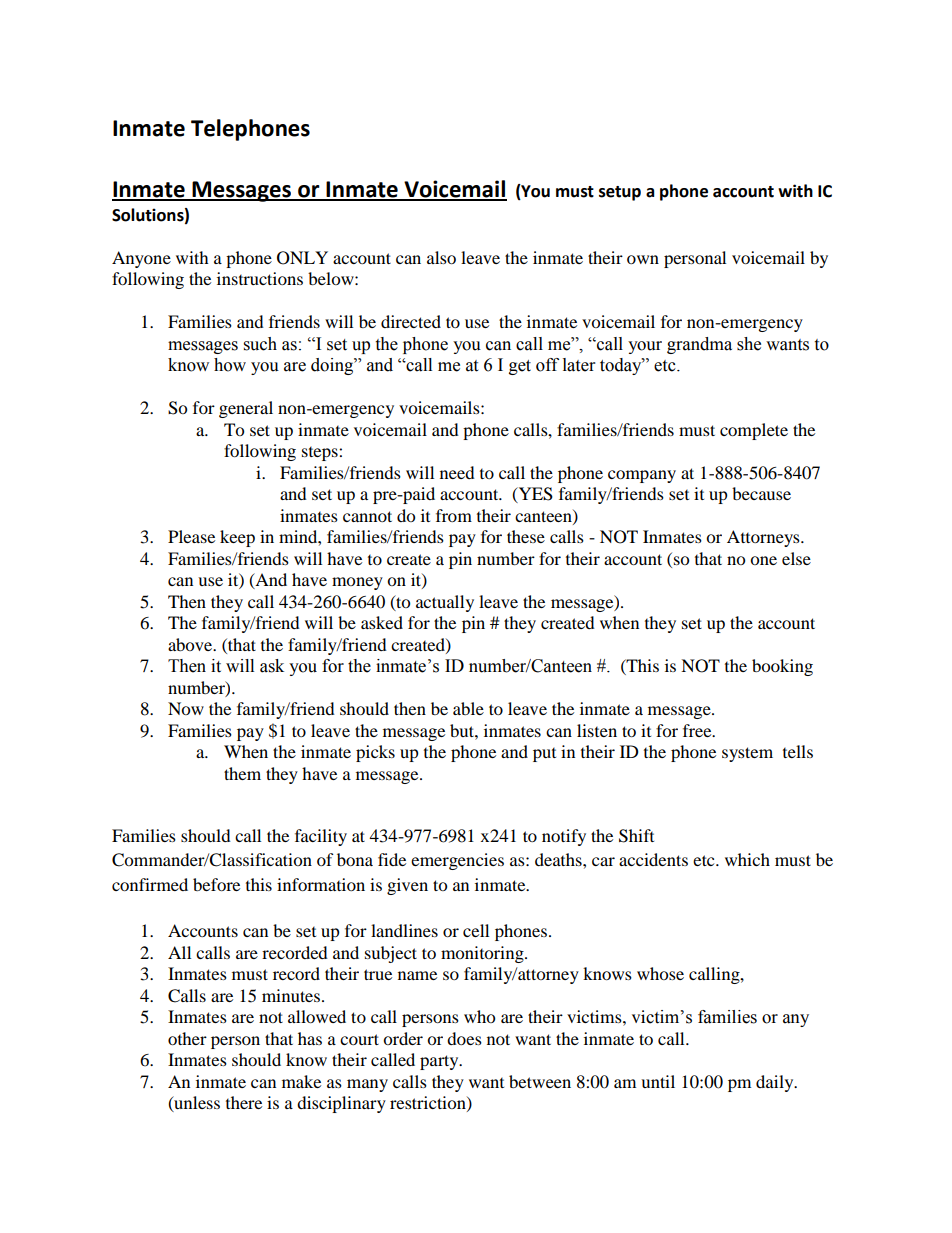 This screenshot has height=1233, width=952. I want to click on own, so click(643, 259).
